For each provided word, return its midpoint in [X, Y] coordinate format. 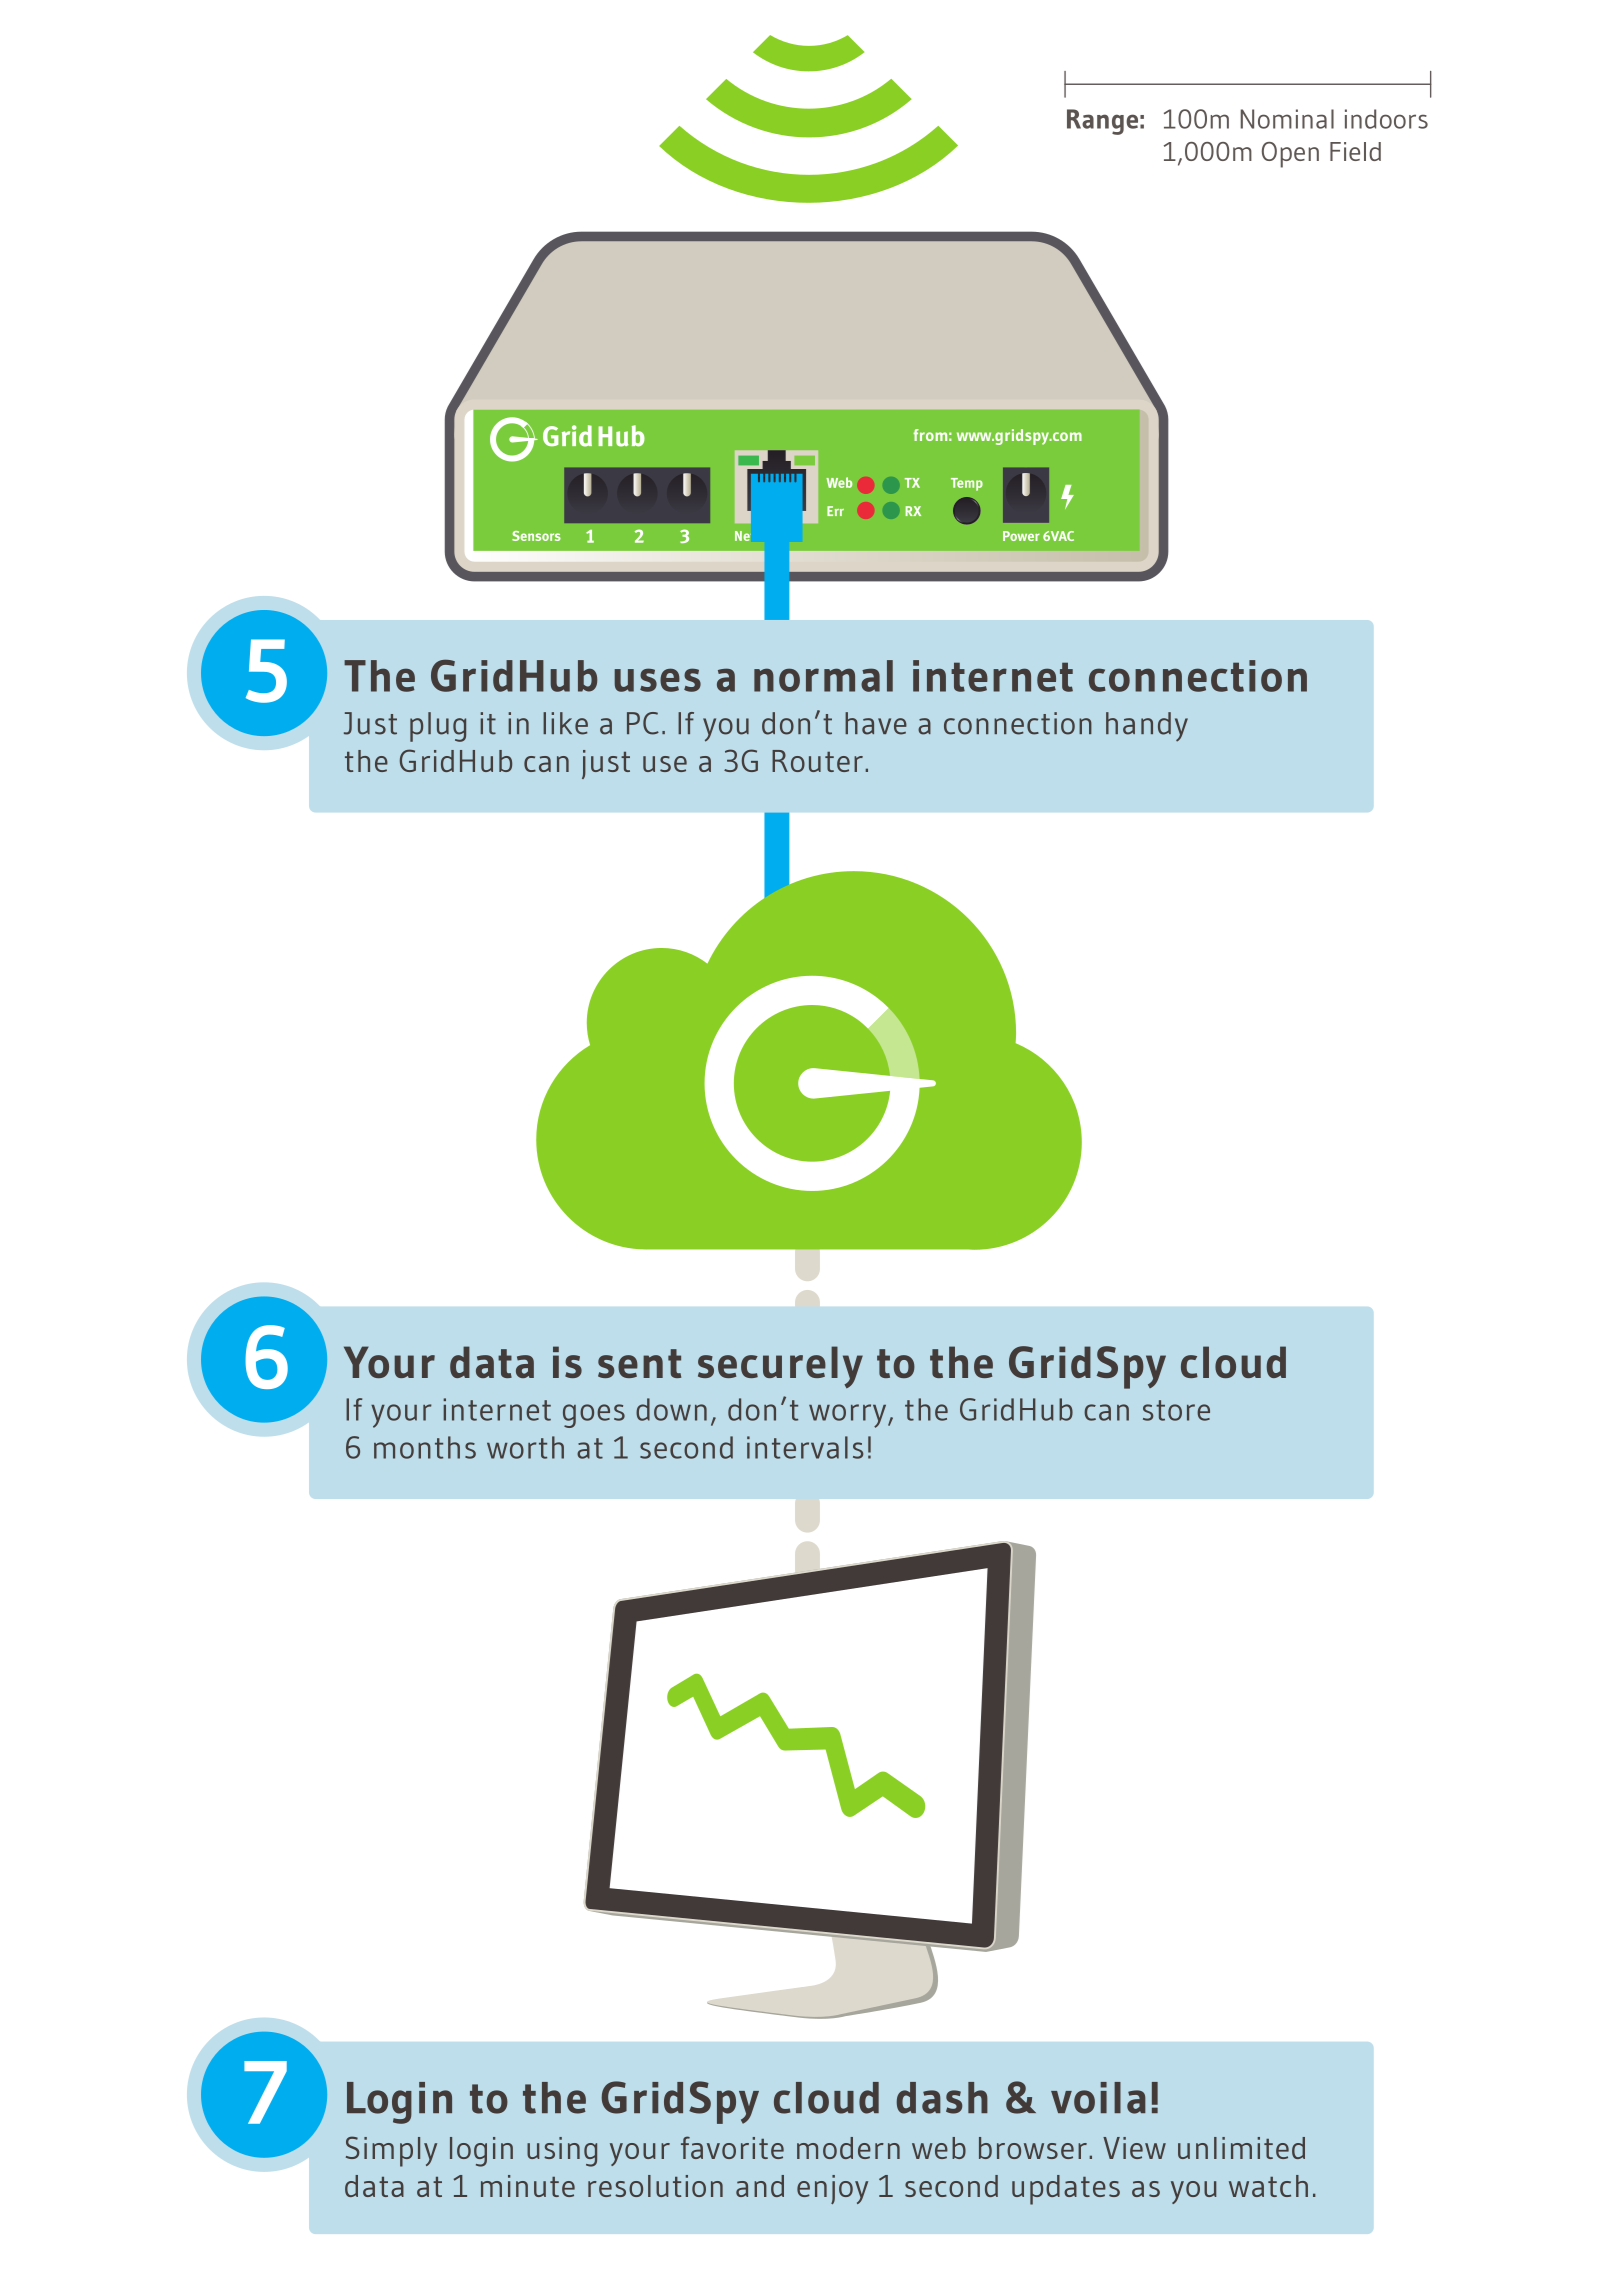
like [565, 723]
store [1176, 1410]
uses [657, 680]
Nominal [1287, 119]
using [562, 2152]
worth [525, 1447]
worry [849, 1416]
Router [817, 761]
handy [1147, 727]
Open [1290, 155]
